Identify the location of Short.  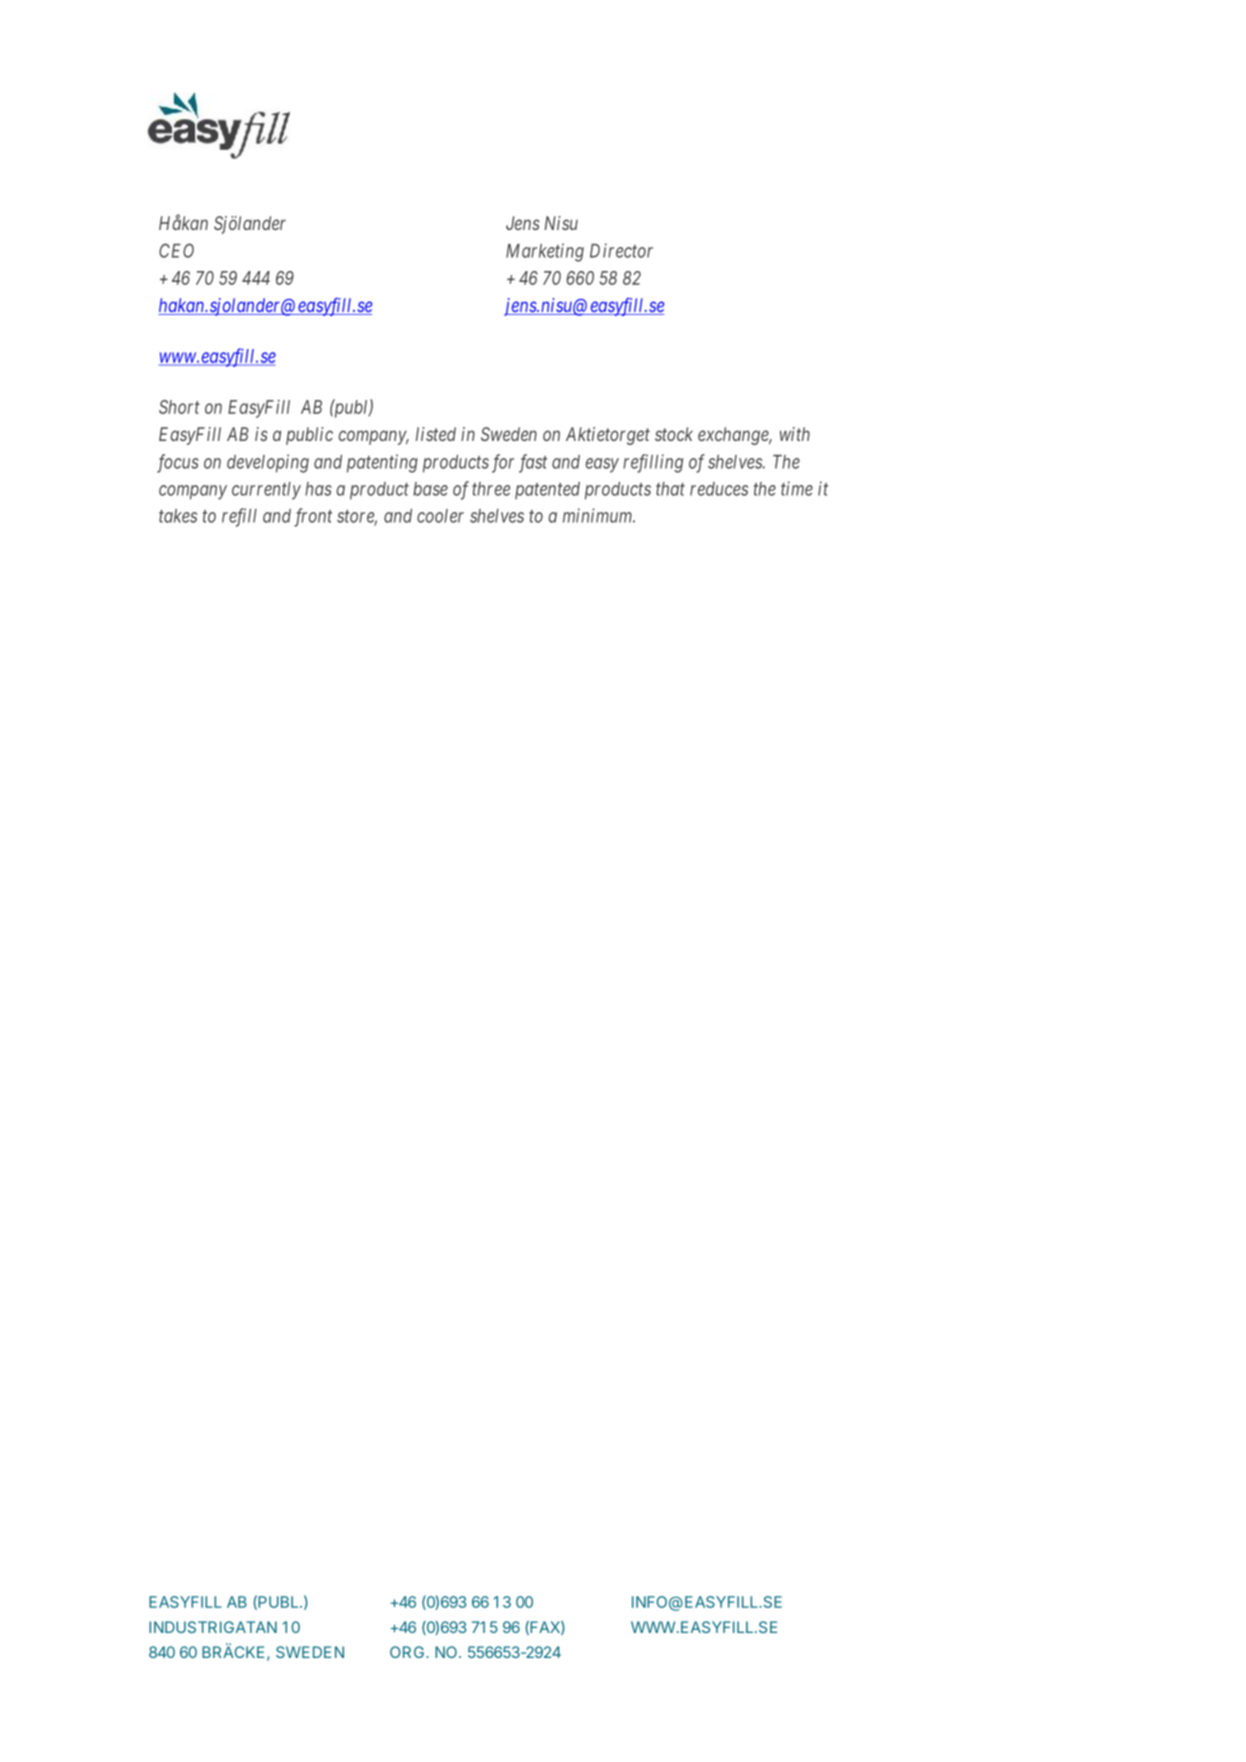
(179, 407).
